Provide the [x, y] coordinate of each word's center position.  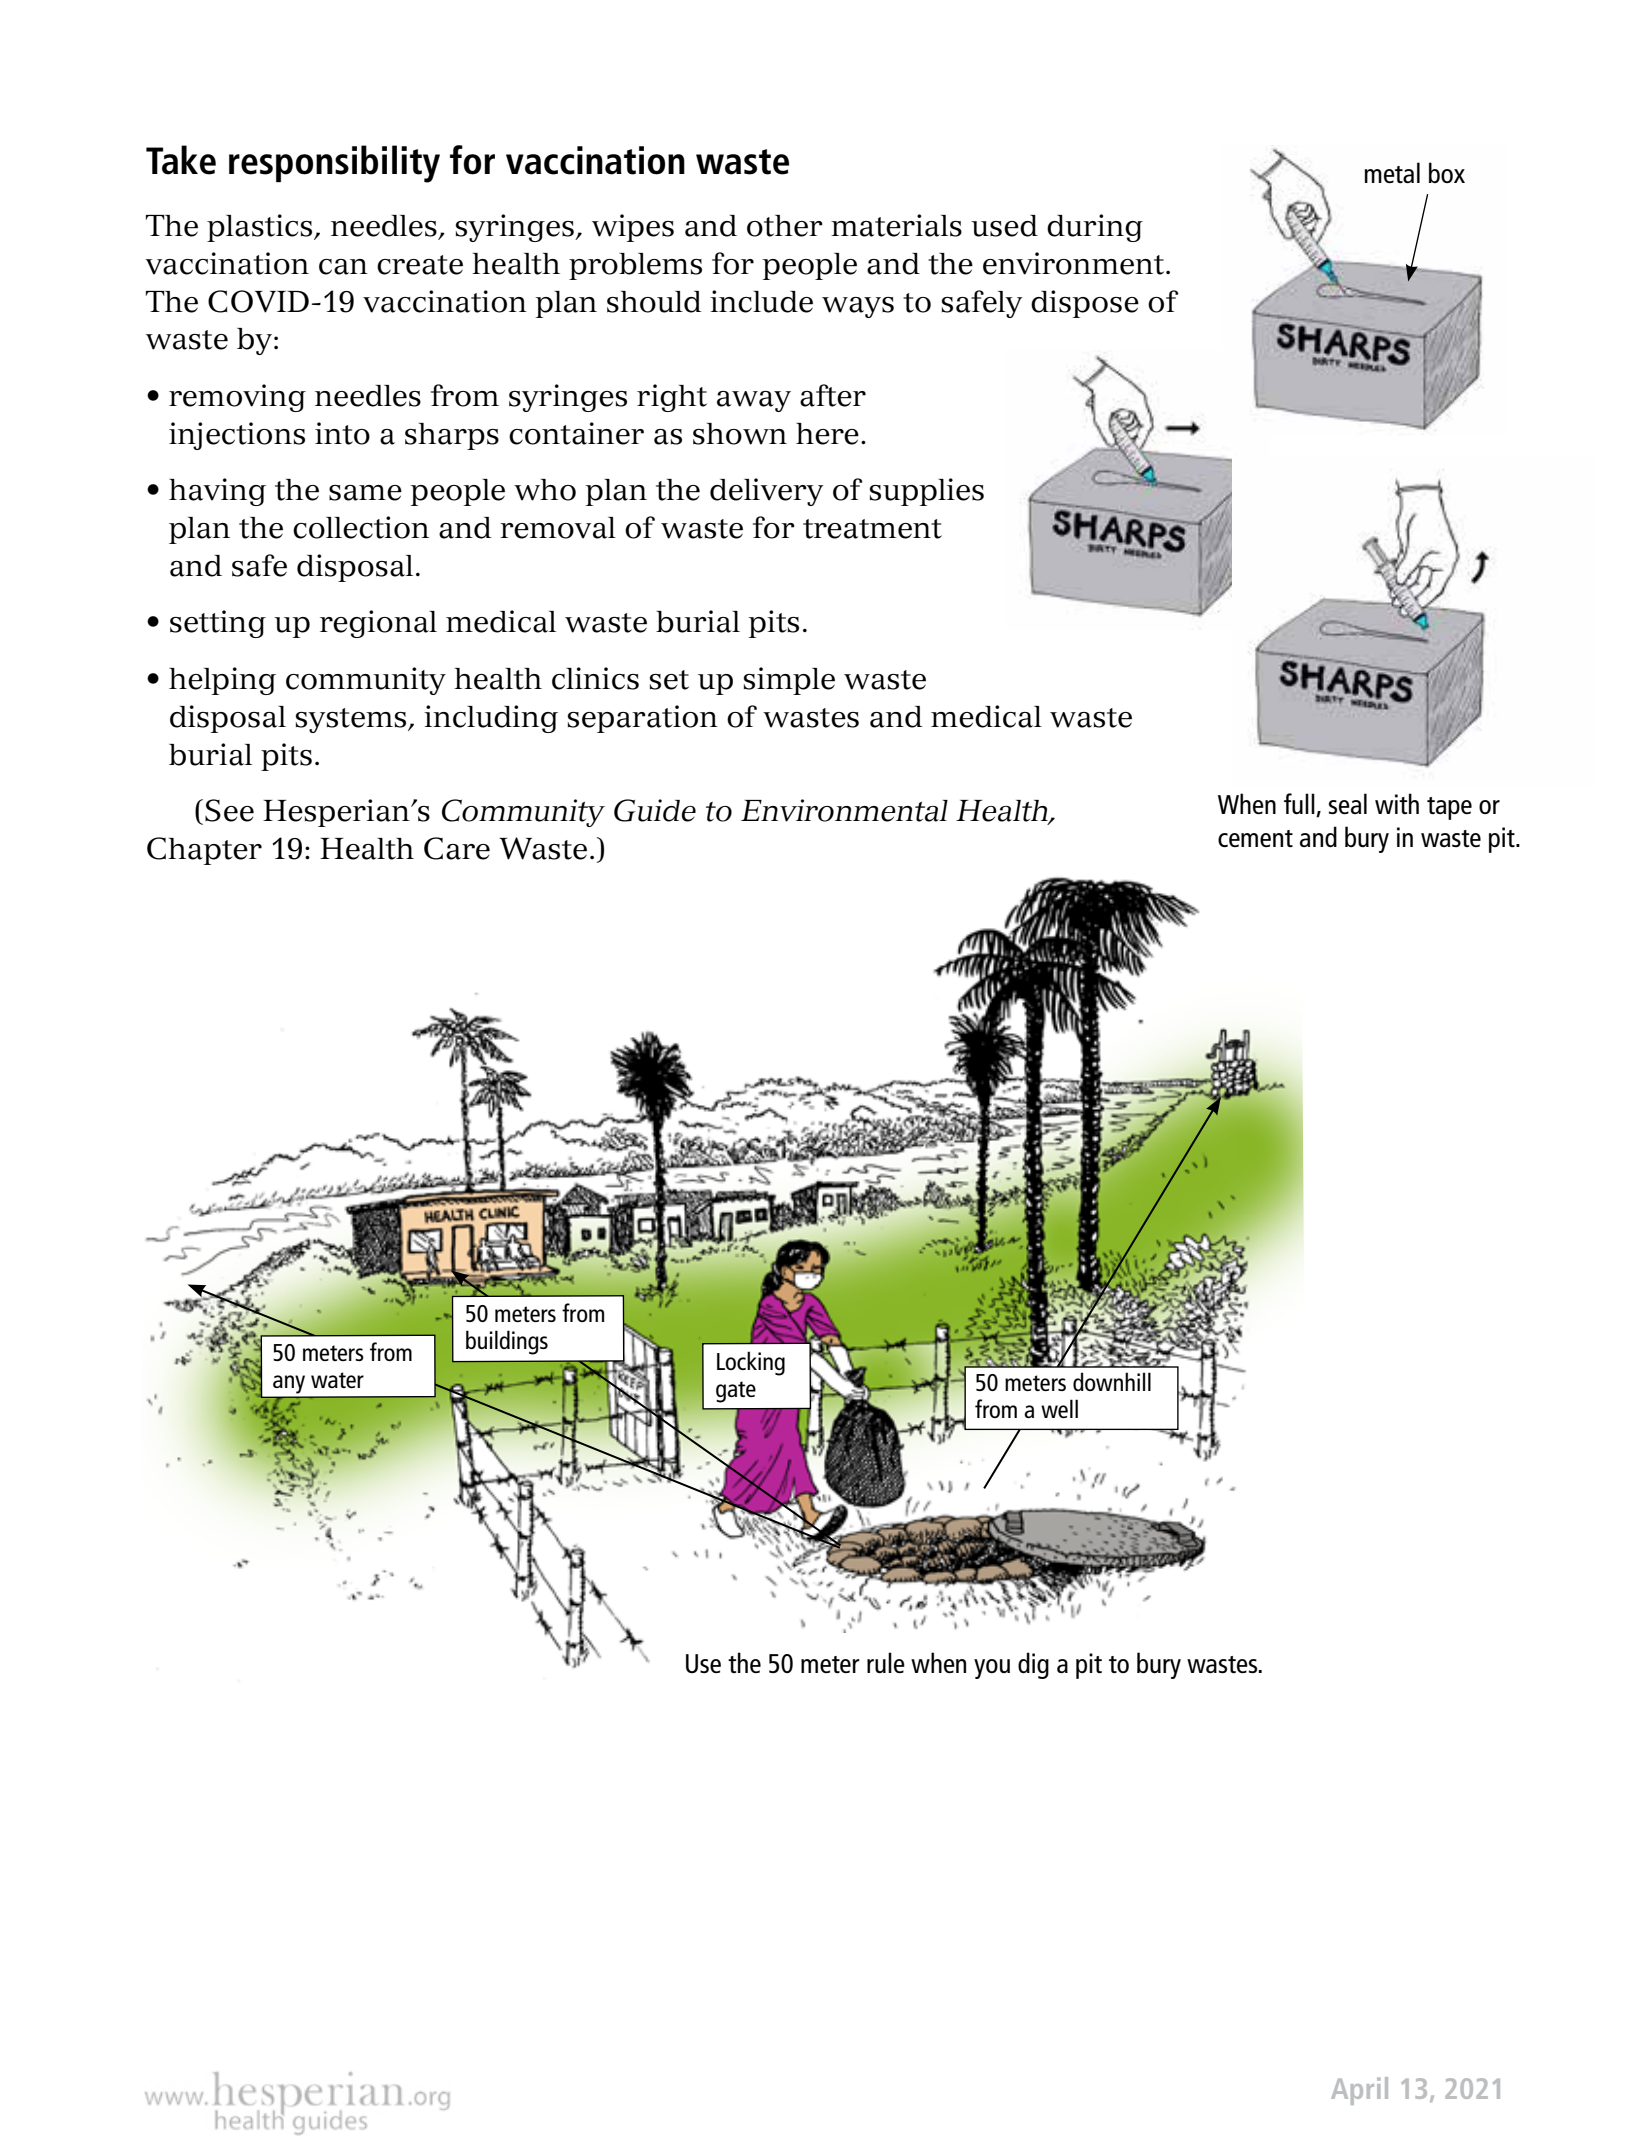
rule [886, 1662]
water [337, 1380]
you [992, 1669]
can [343, 267]
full [1300, 805]
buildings [507, 1342]
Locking [751, 1363]
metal [1392, 172]
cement [1255, 838]
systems [352, 720]
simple [789, 681]
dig [1033, 1665]
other [785, 226]
